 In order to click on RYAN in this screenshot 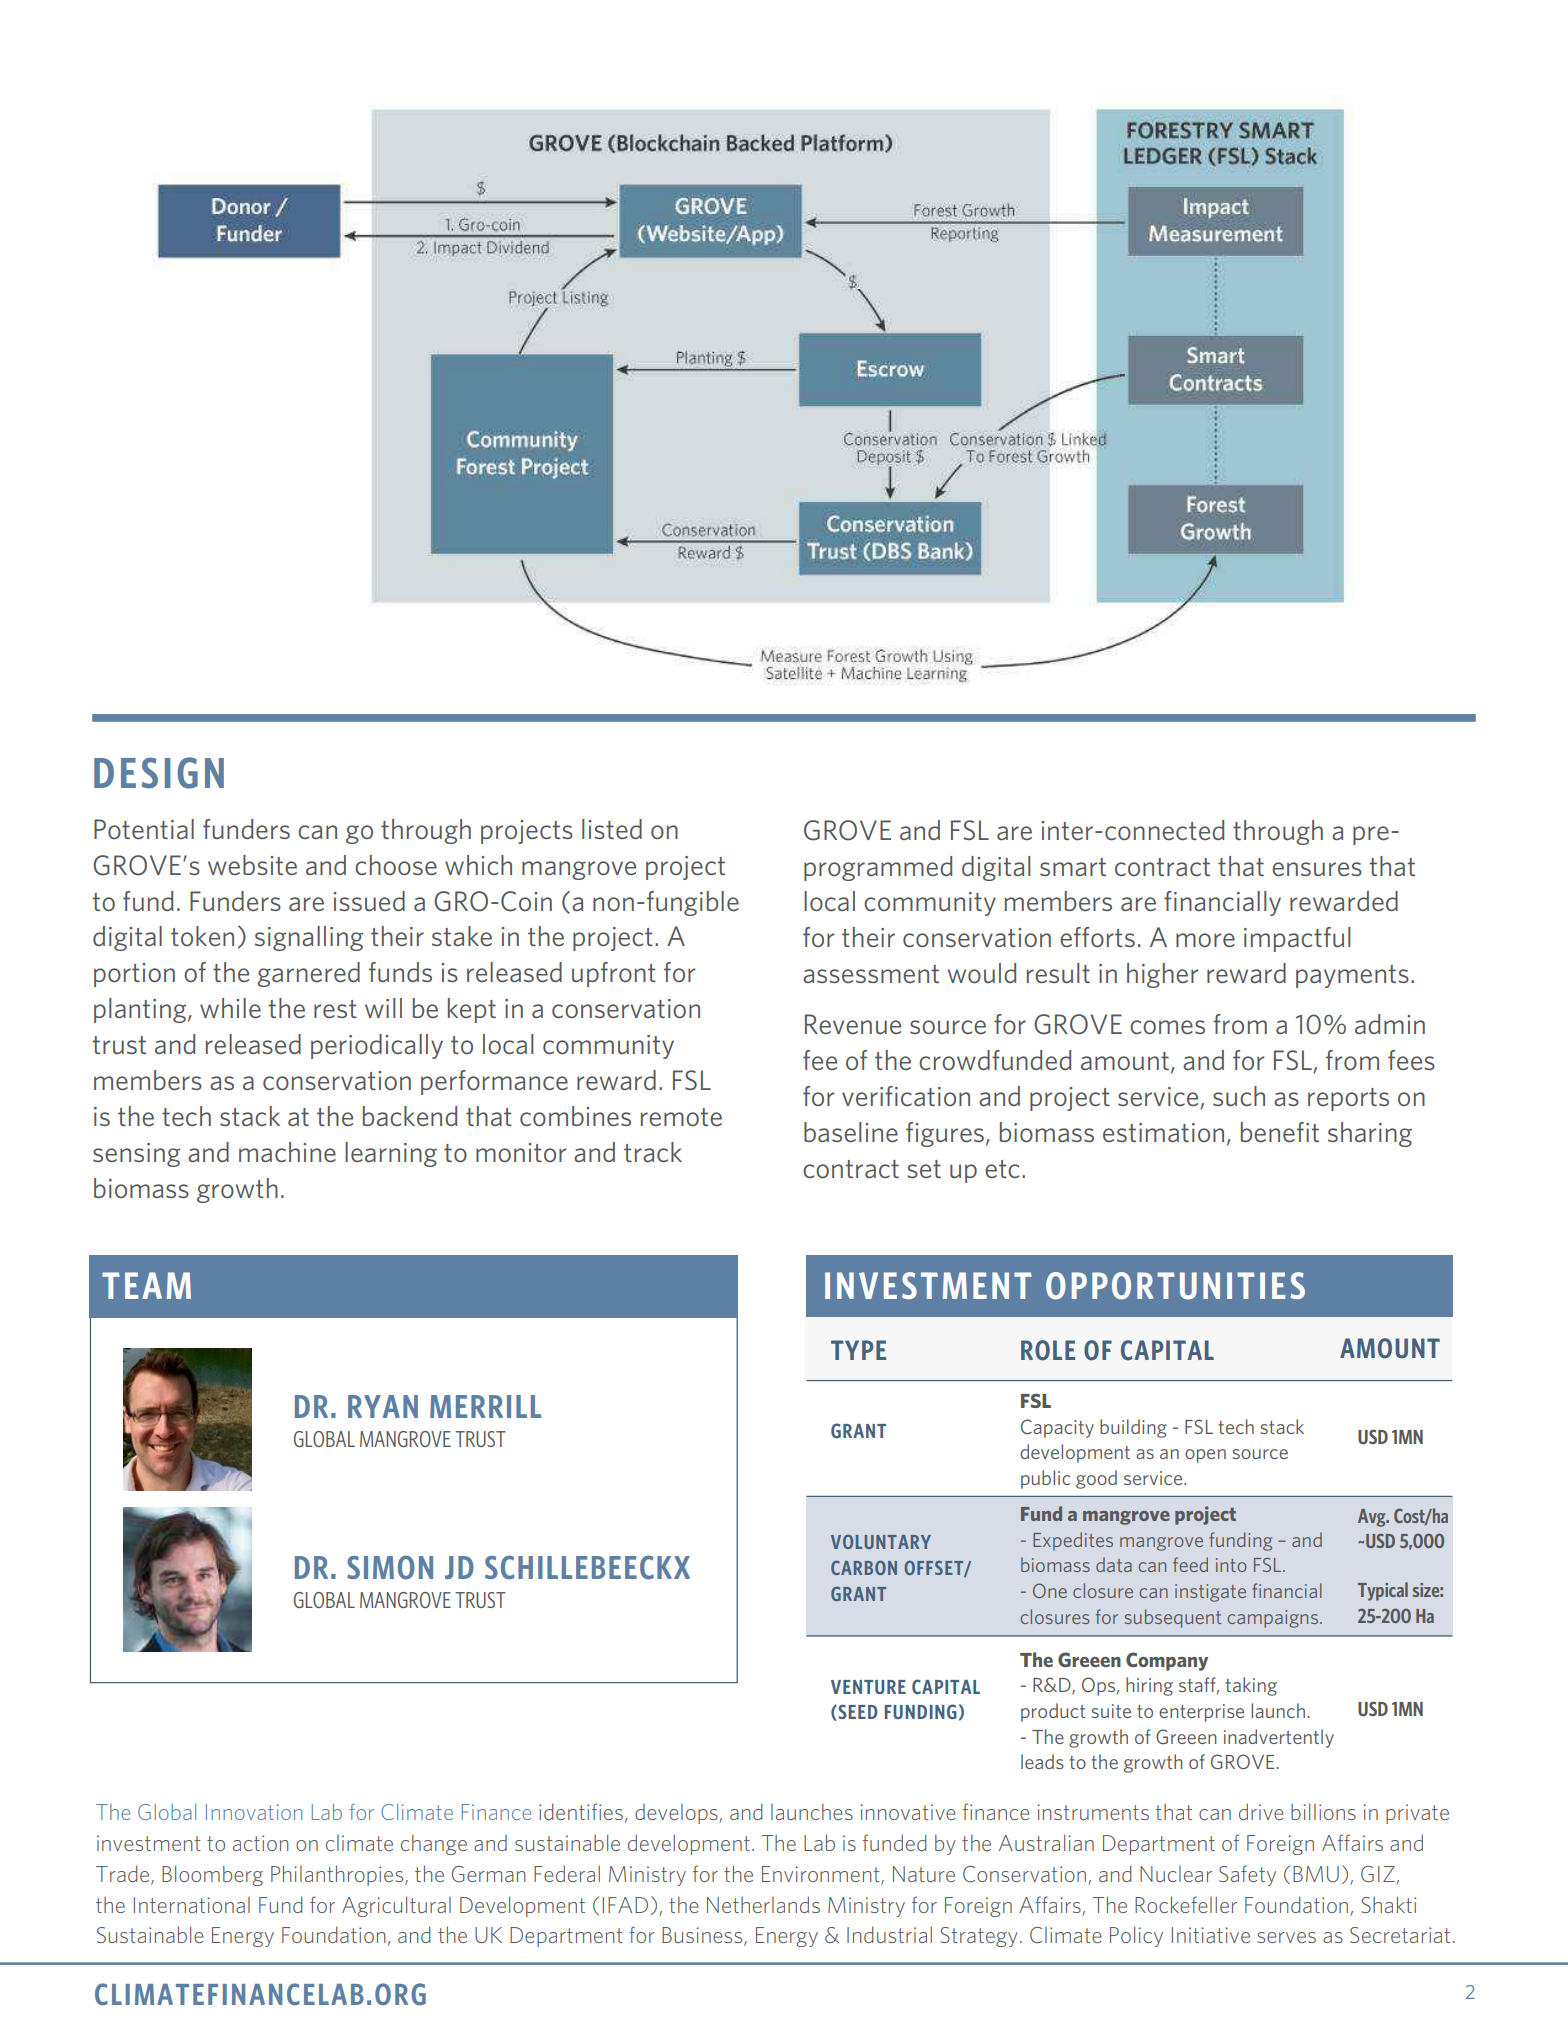, I will do `click(383, 1406)`.
